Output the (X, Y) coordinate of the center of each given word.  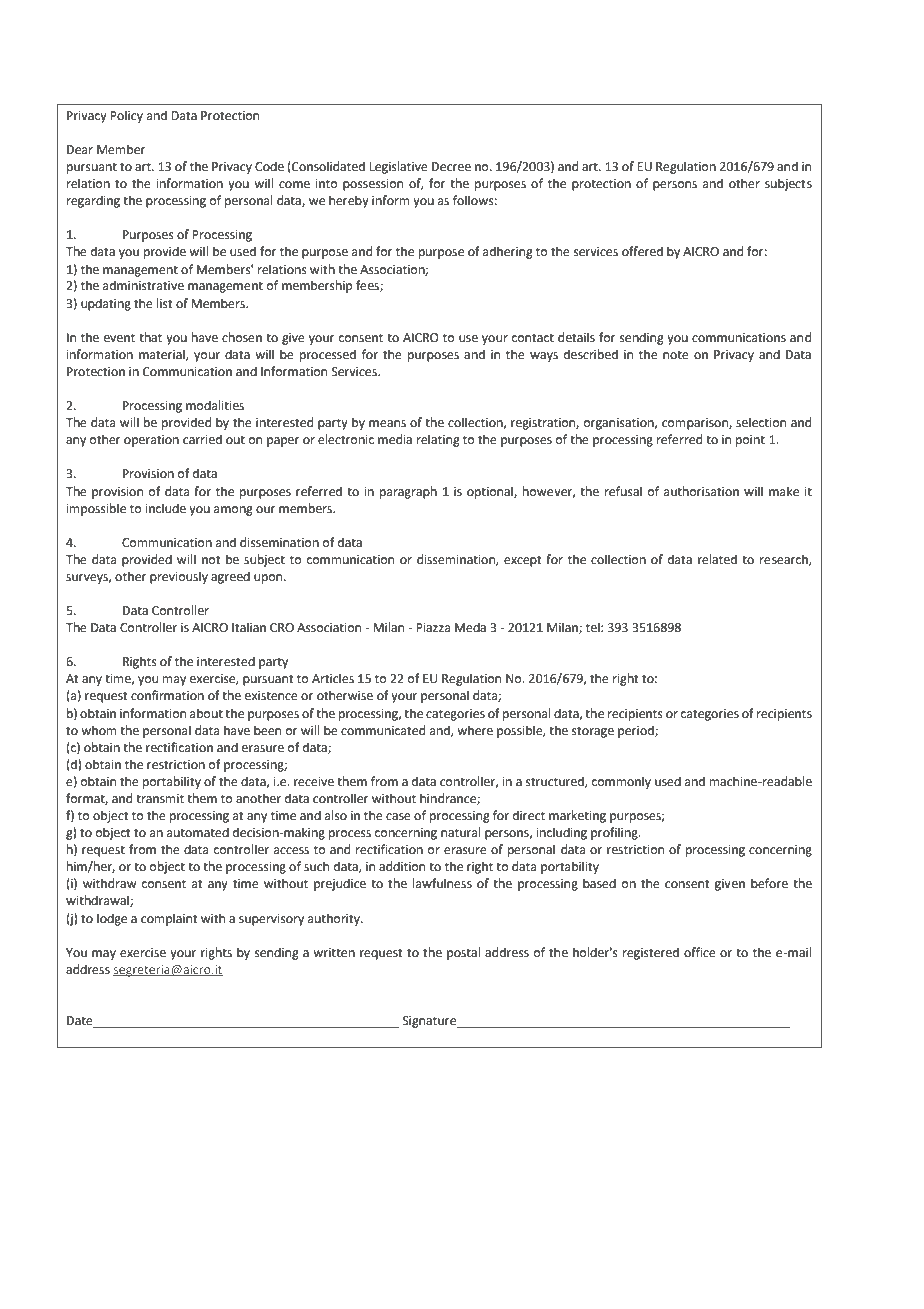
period (637, 731)
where (475, 730)
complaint (169, 919)
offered (642, 251)
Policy (126, 116)
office (700, 952)
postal (464, 953)
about (206, 713)
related (717, 559)
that (150, 337)
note (676, 355)
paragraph (408, 492)
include (166, 508)
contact (533, 338)
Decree (451, 167)
